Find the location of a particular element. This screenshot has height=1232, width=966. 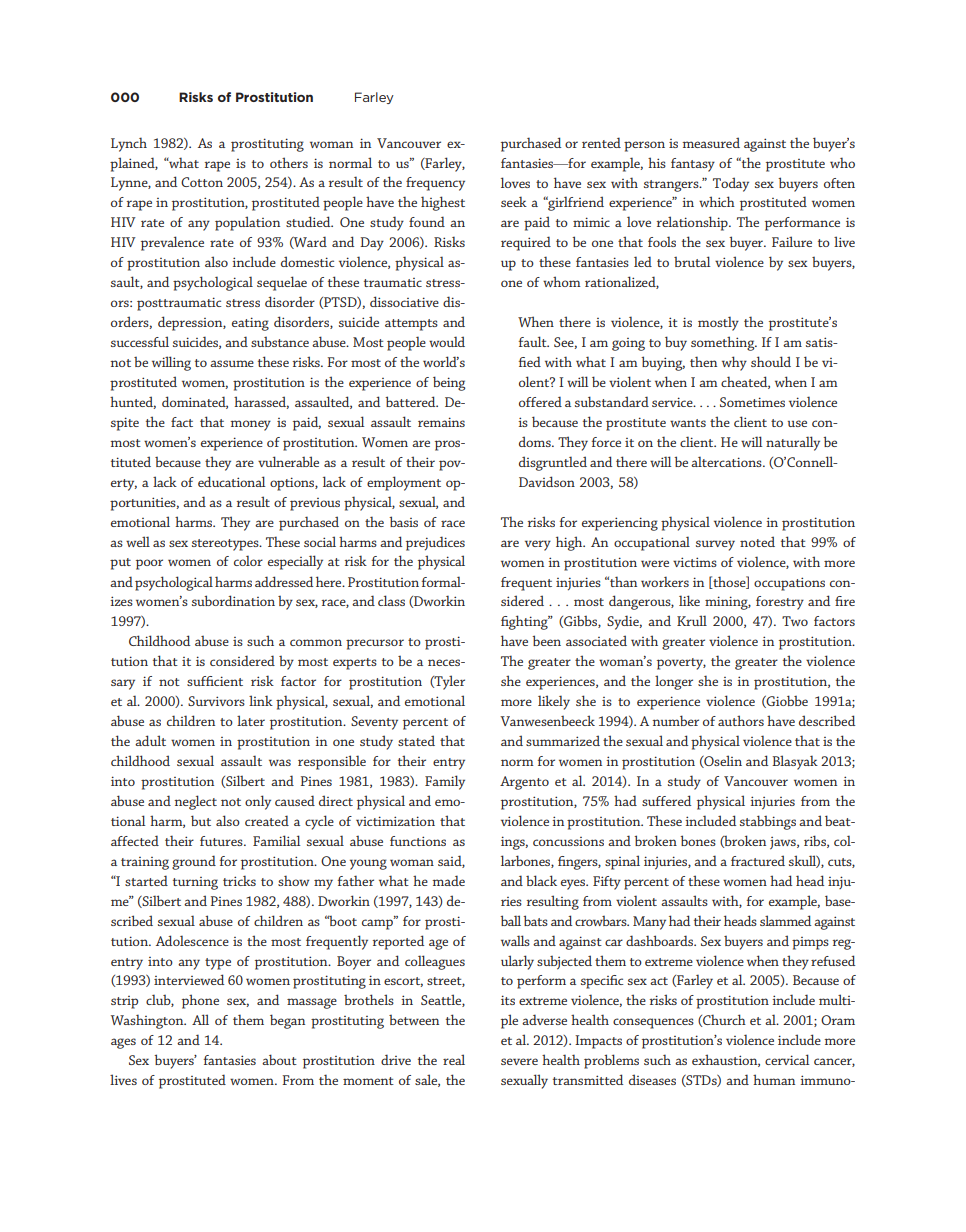

Today is located at coordinates (731, 184).
